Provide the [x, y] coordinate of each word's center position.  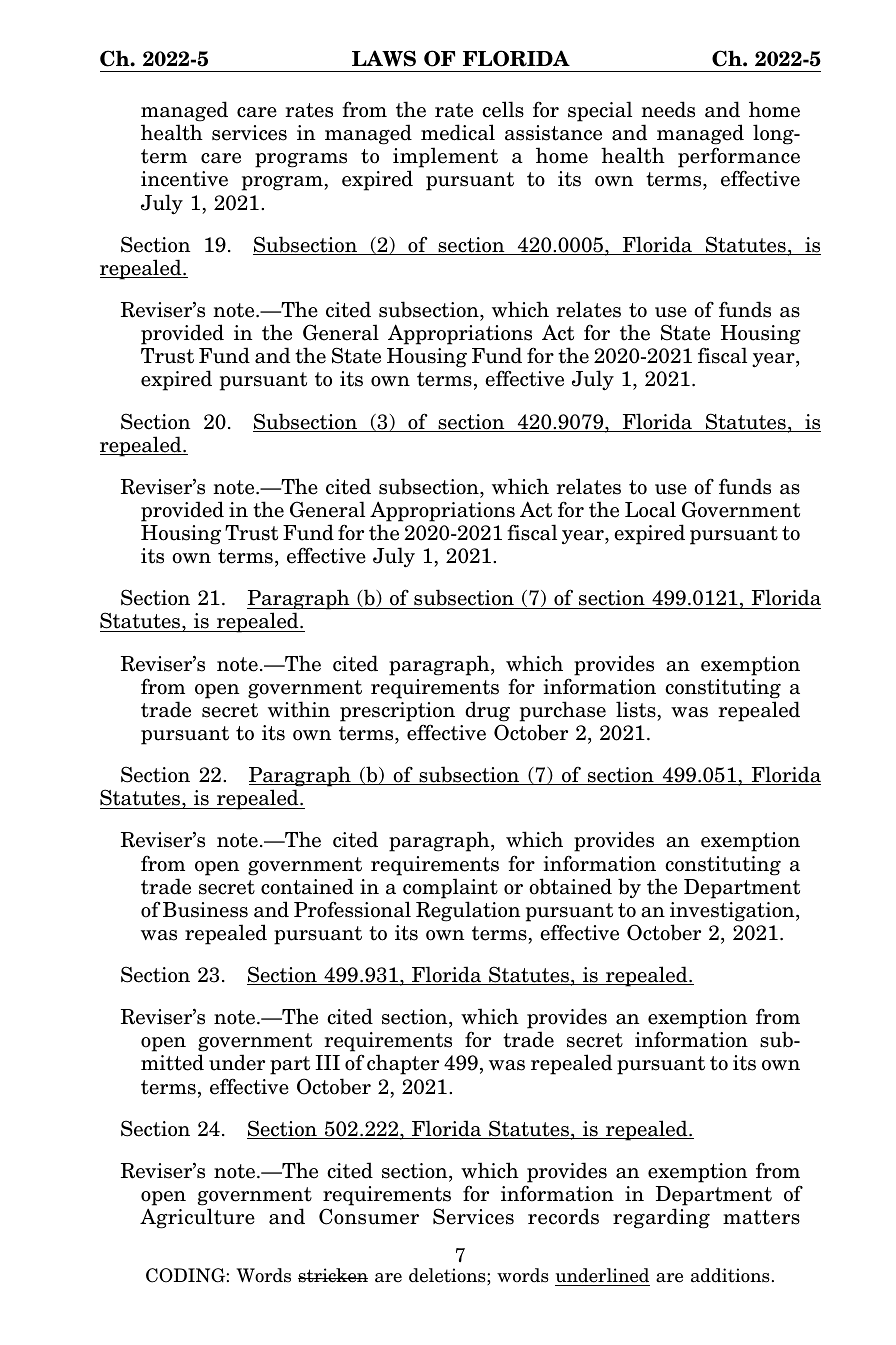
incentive [184, 179]
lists [636, 709]
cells [503, 109]
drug [487, 711]
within [299, 709]
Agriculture [197, 1218]
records [563, 1216]
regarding [661, 1218]
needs [668, 109]
